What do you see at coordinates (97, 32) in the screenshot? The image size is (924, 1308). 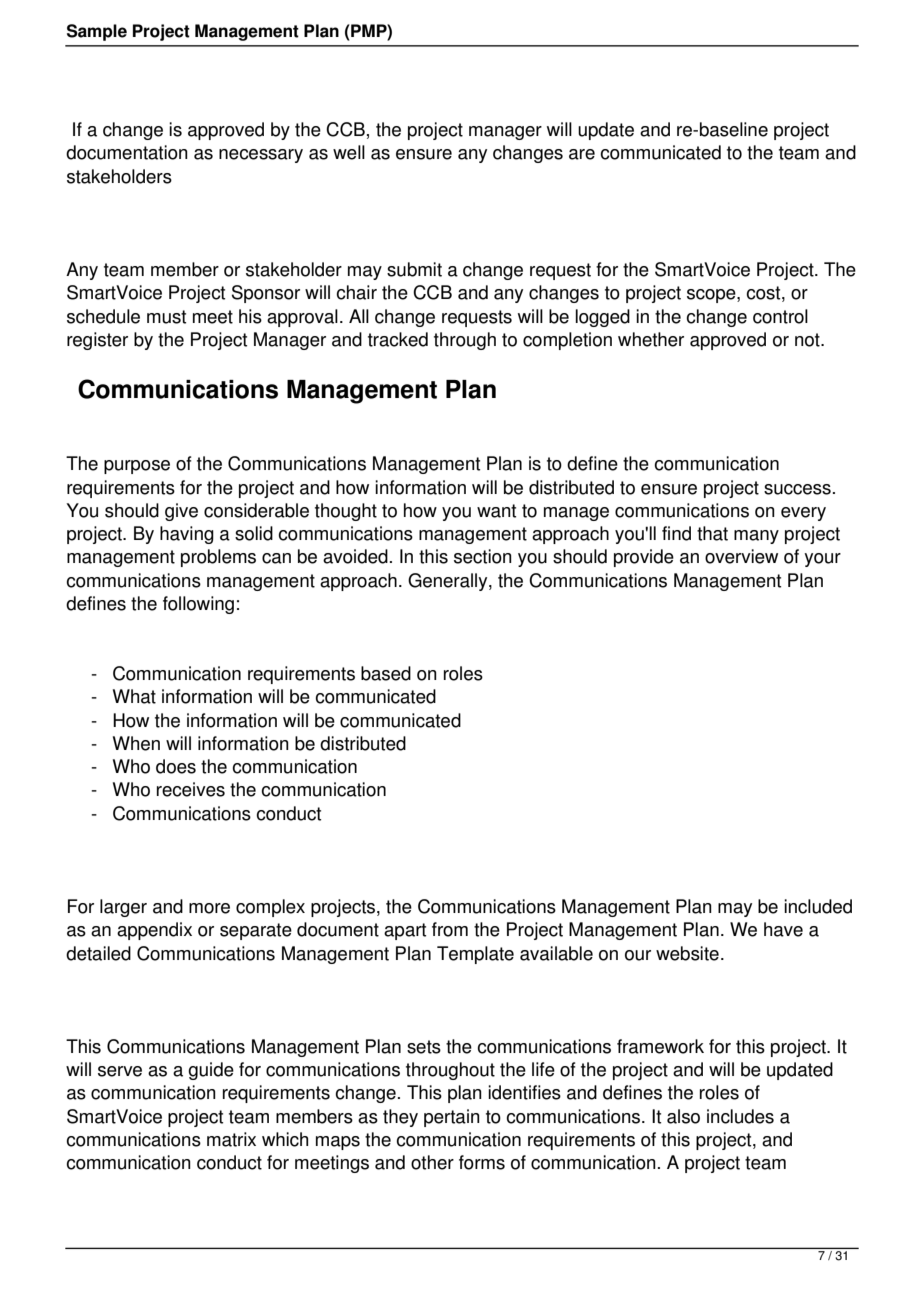 I see `Sample` at bounding box center [97, 32].
